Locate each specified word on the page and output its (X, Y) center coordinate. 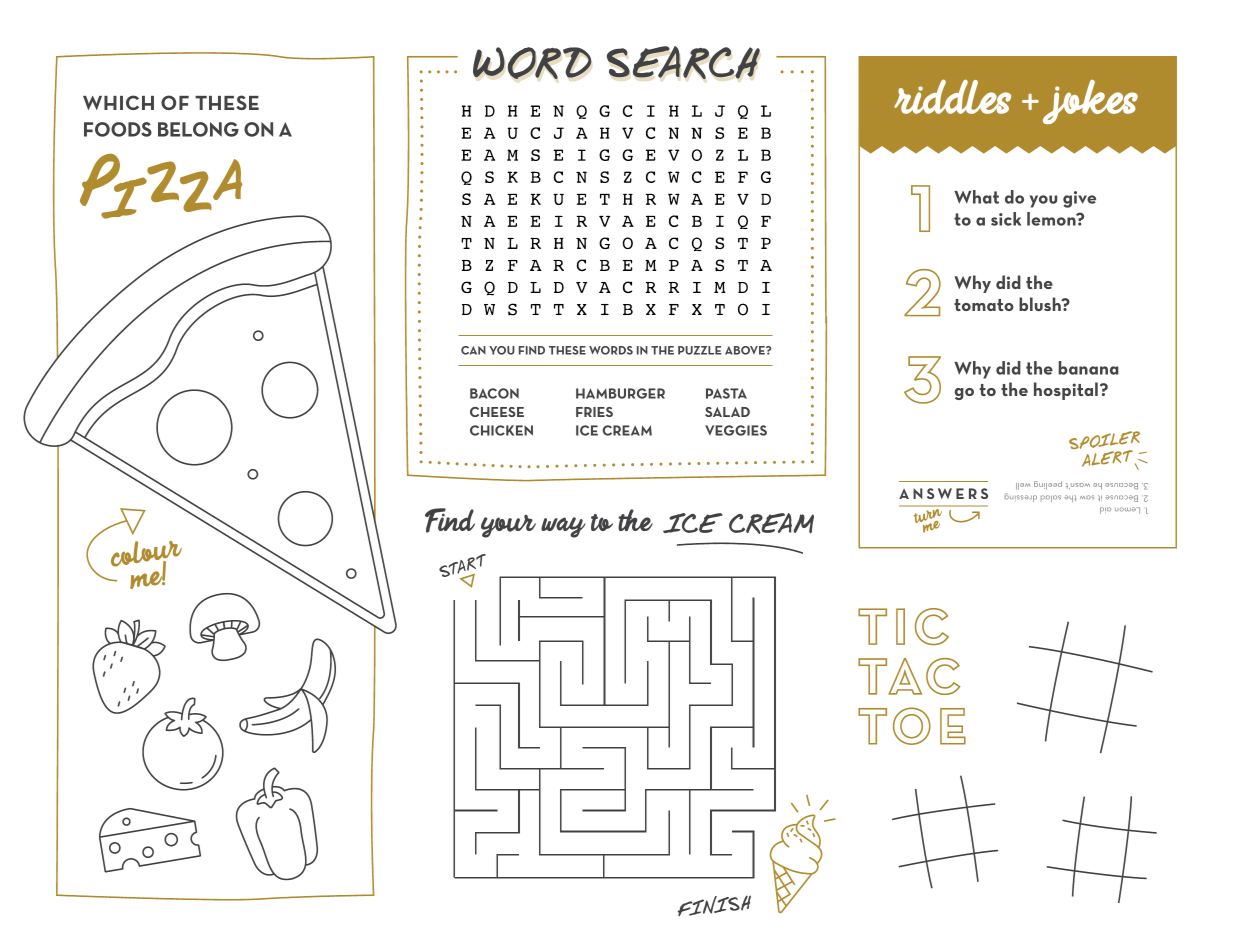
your (508, 526)
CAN (473, 350)
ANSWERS (943, 493)
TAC (909, 676)
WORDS (611, 350)
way (563, 527)
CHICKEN (501, 430)
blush (1041, 304)
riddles (952, 96)
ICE (587, 430)
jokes (1090, 102)
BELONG (198, 129)
